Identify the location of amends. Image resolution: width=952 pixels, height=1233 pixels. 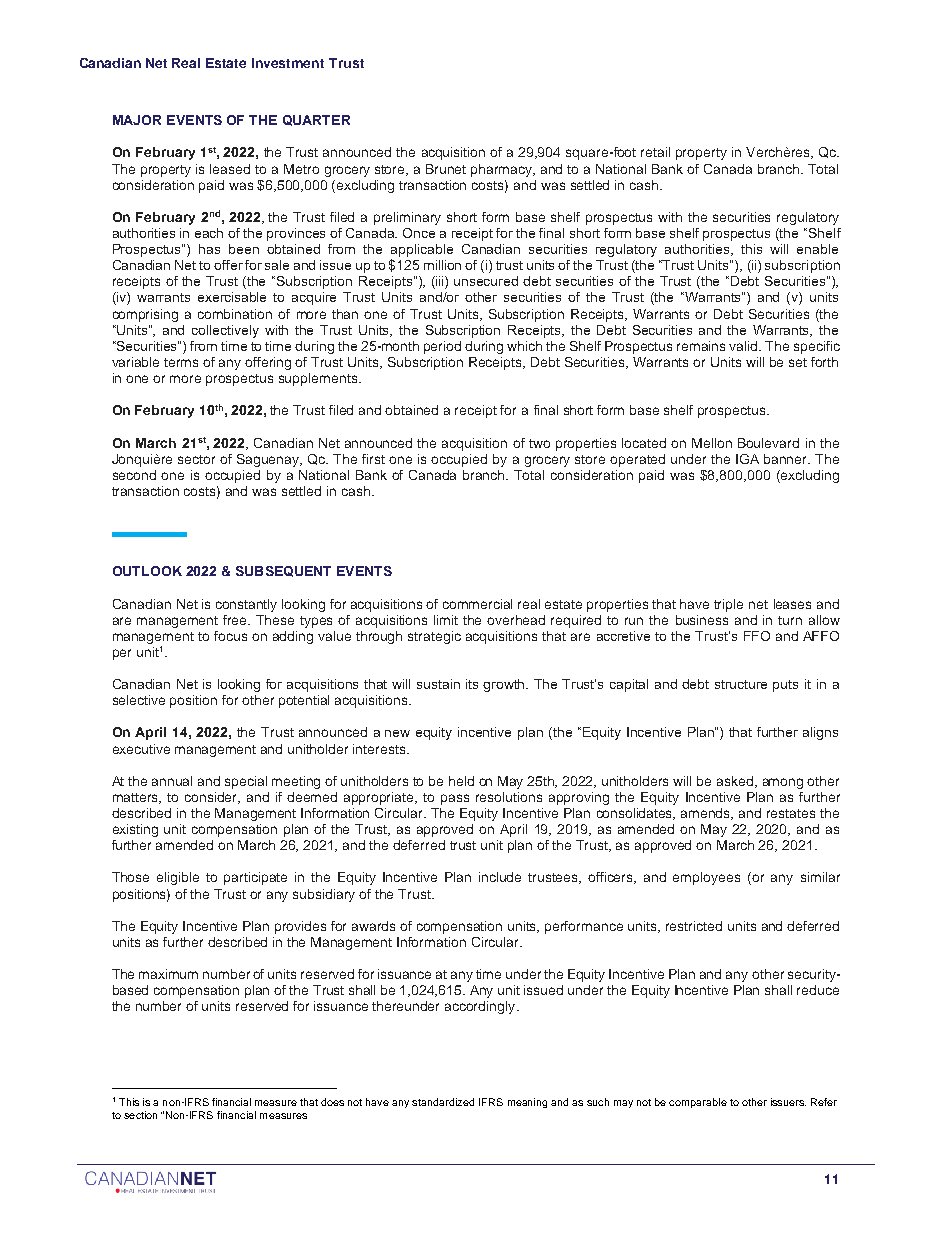
(707, 814).
